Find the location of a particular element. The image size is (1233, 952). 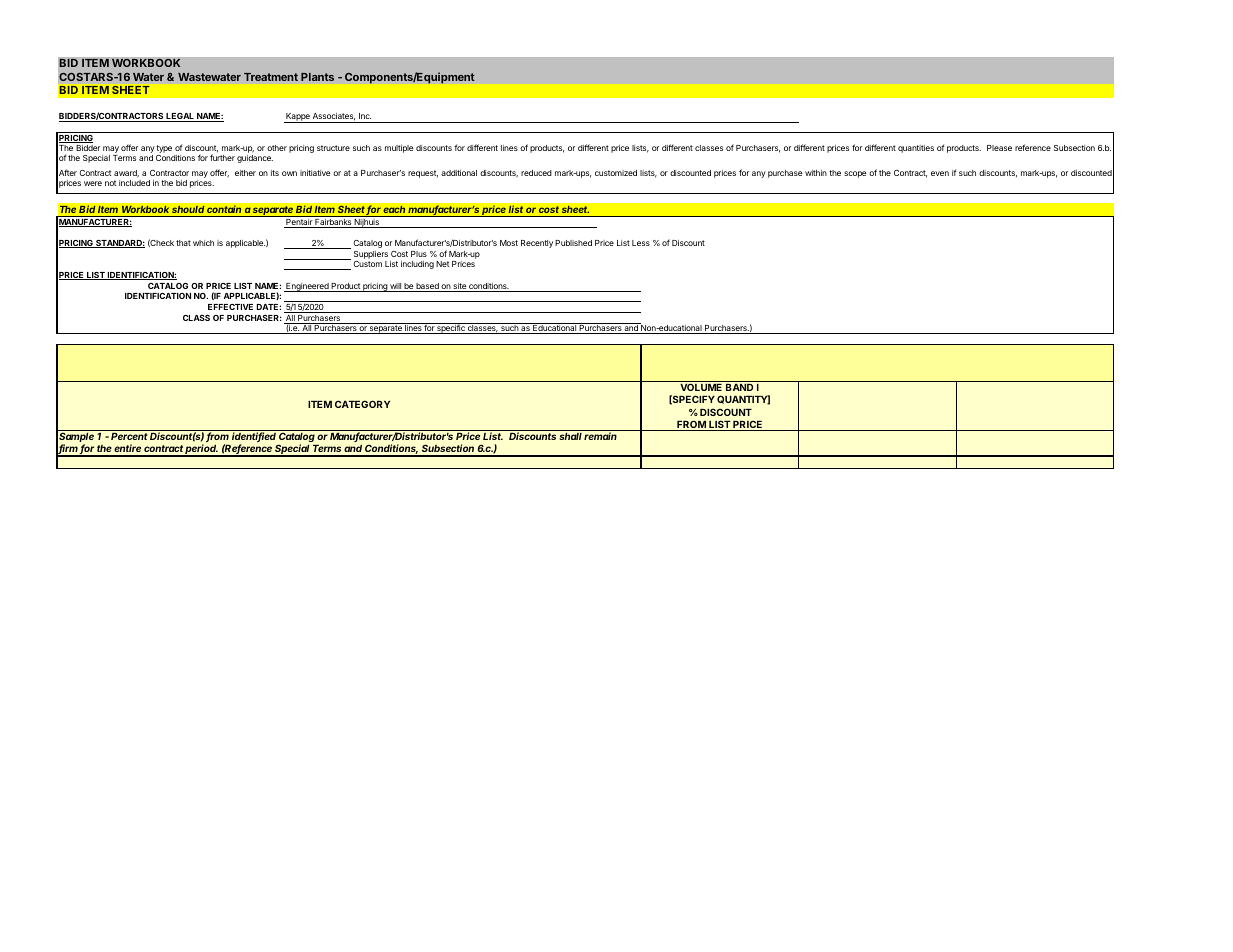

scope is located at coordinates (855, 174).
